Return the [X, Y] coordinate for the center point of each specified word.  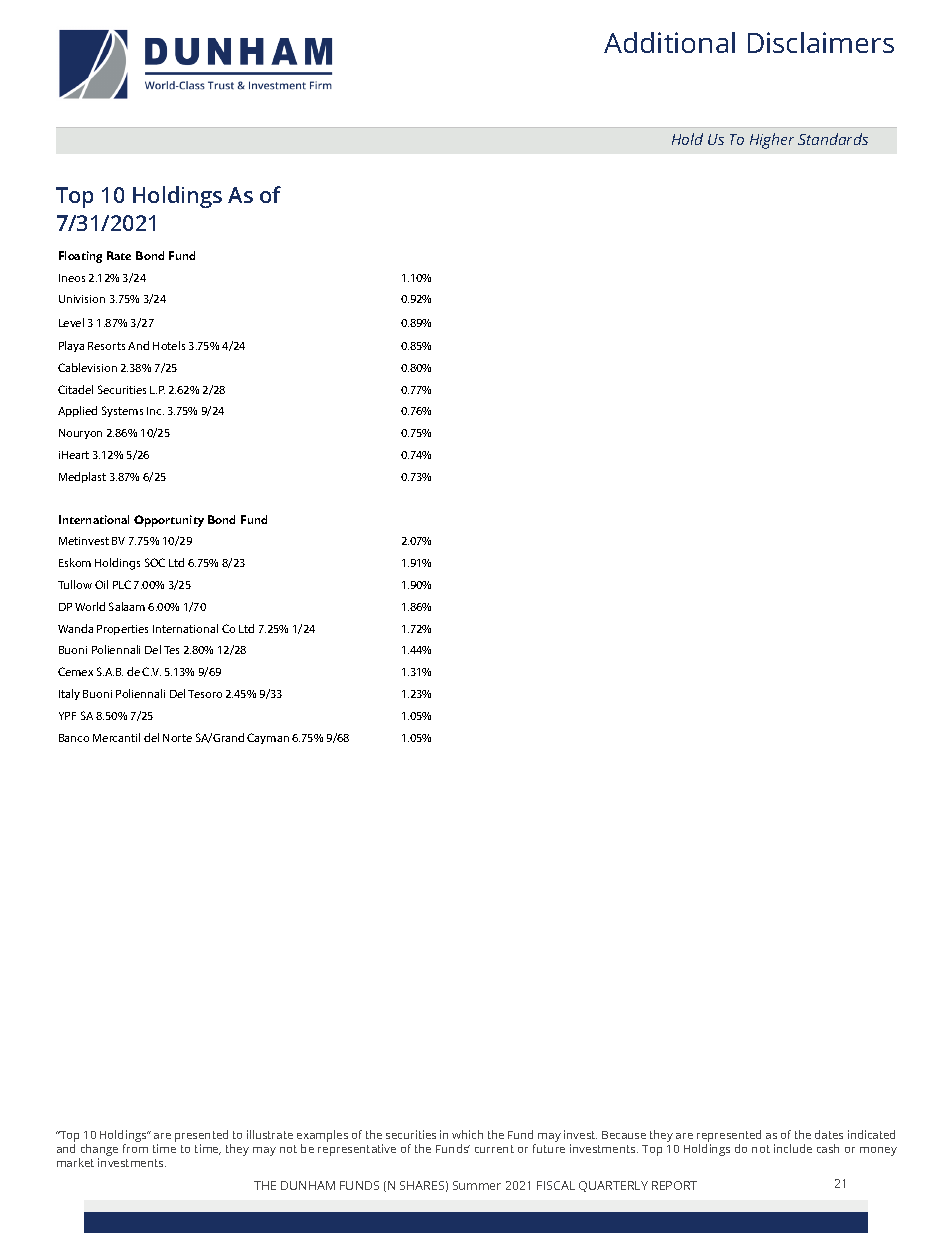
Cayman [268, 738]
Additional [669, 42]
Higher [772, 141]
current [494, 1149]
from [135, 1148]
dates [829, 1134]
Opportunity [169, 521]
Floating [80, 257]
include [793, 1148]
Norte [177, 738]
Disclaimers [821, 42]
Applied [77, 411]
